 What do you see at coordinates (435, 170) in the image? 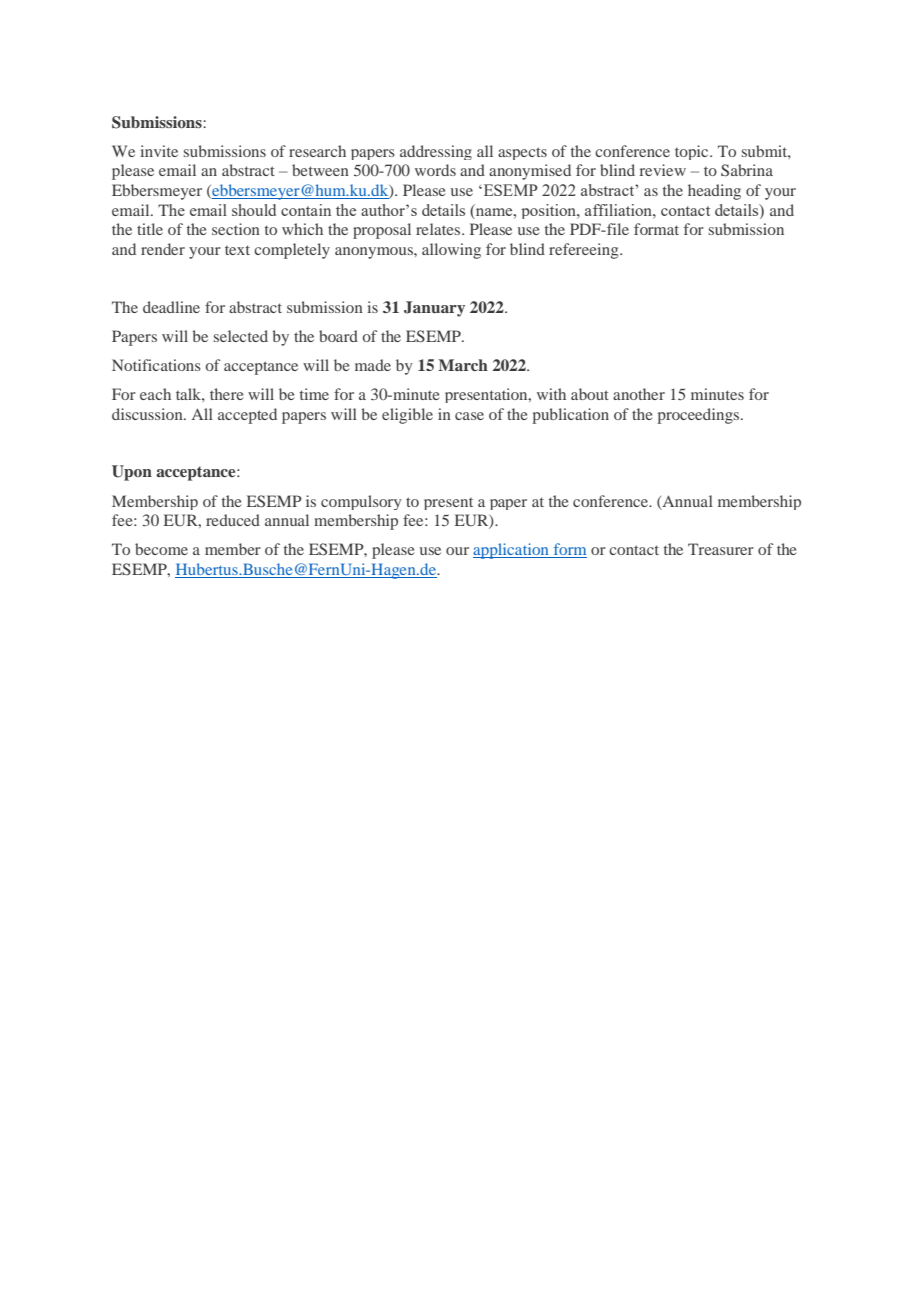
I see `words` at bounding box center [435, 170].
